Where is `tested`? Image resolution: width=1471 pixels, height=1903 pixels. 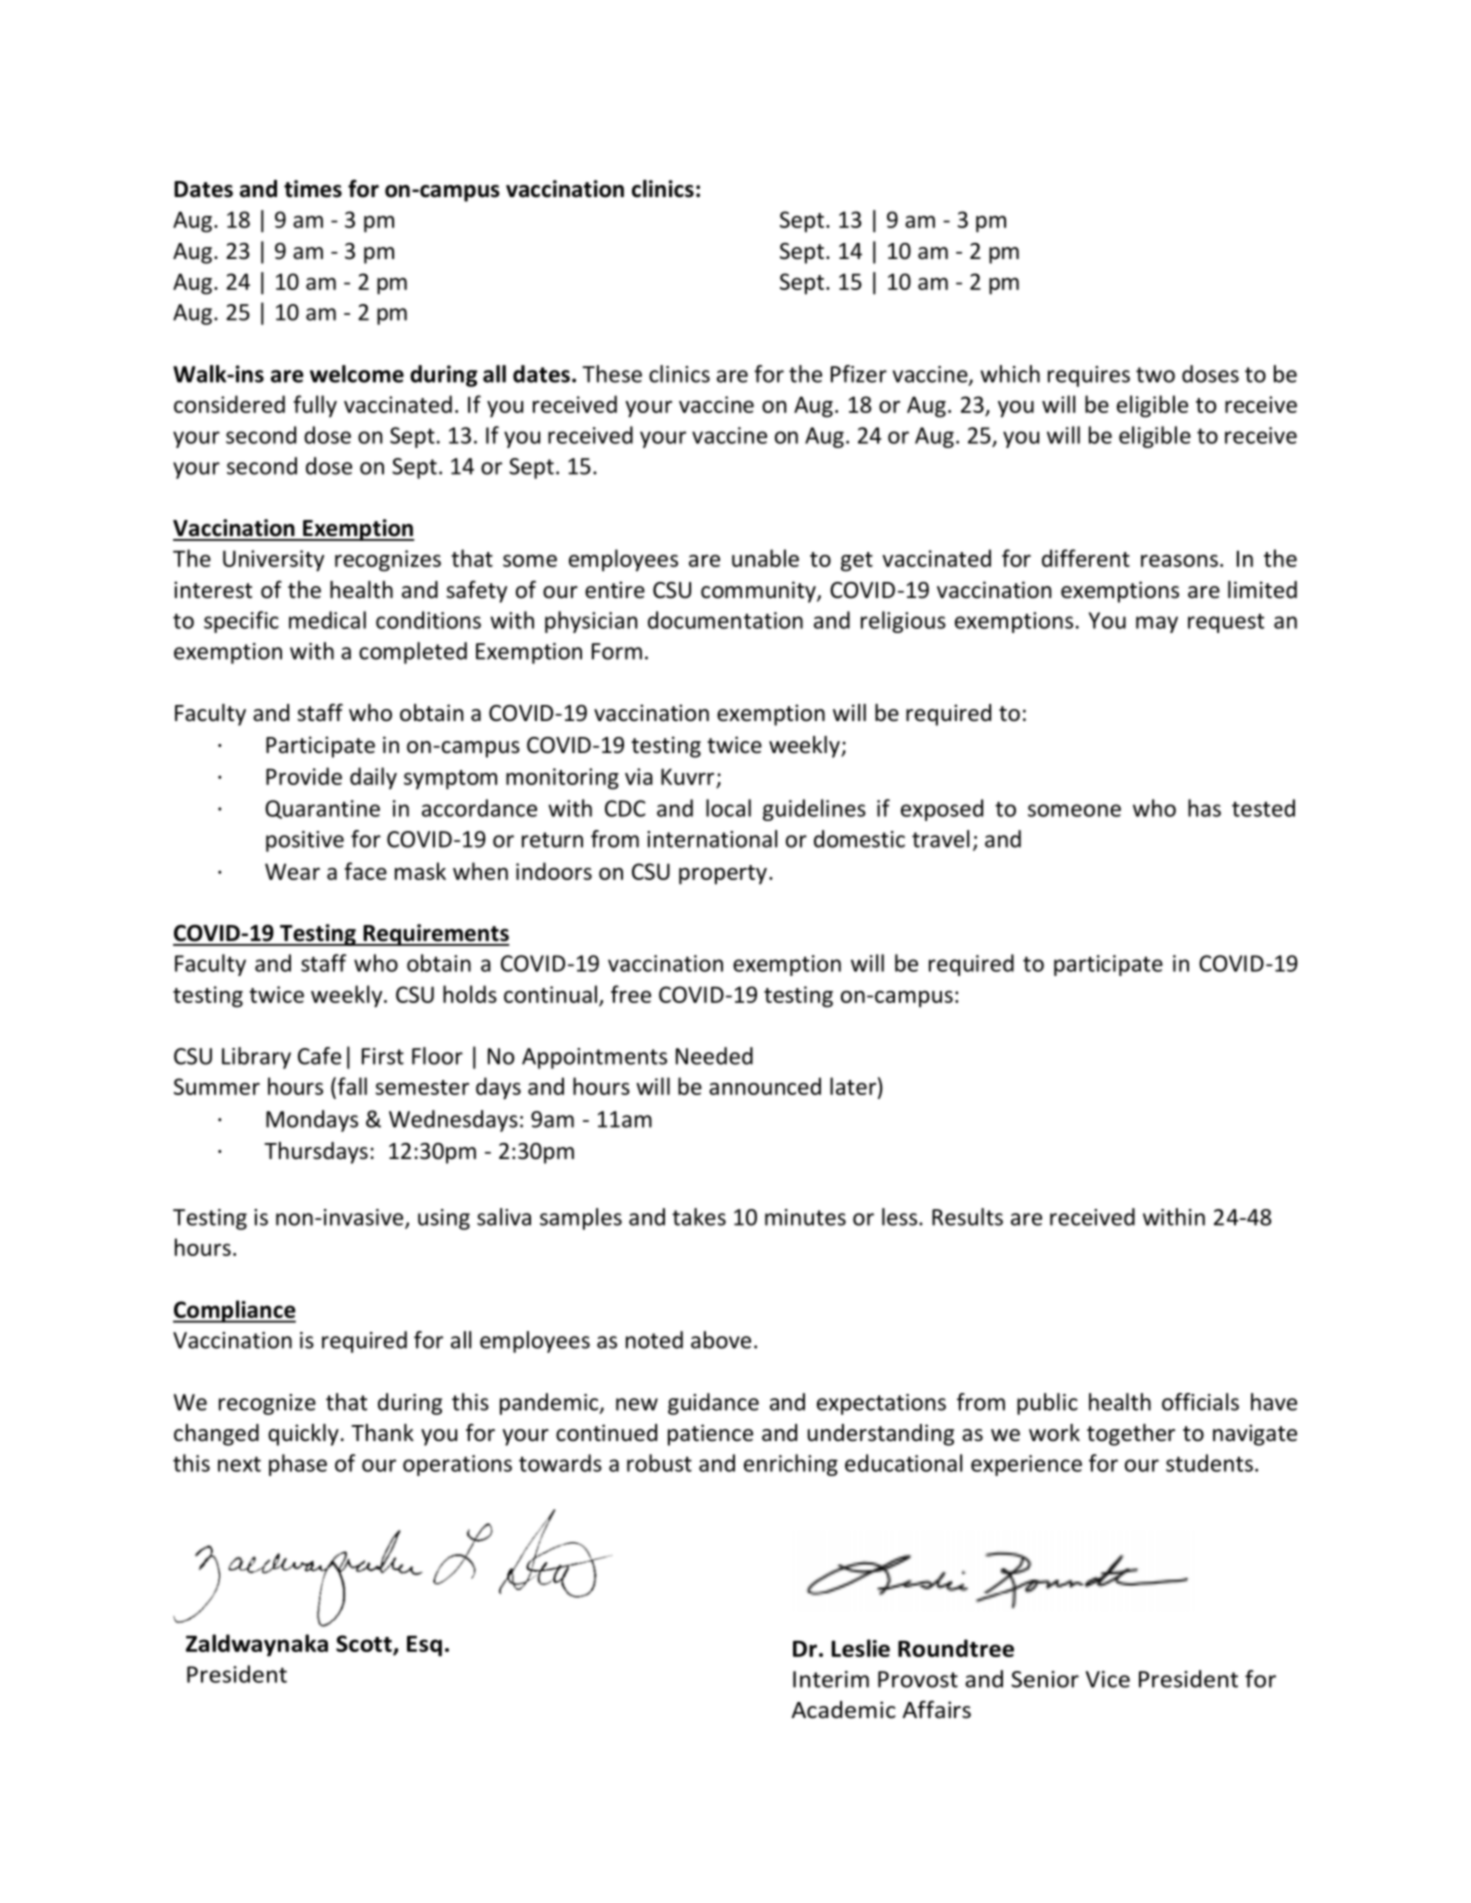 tested is located at coordinates (1263, 808).
